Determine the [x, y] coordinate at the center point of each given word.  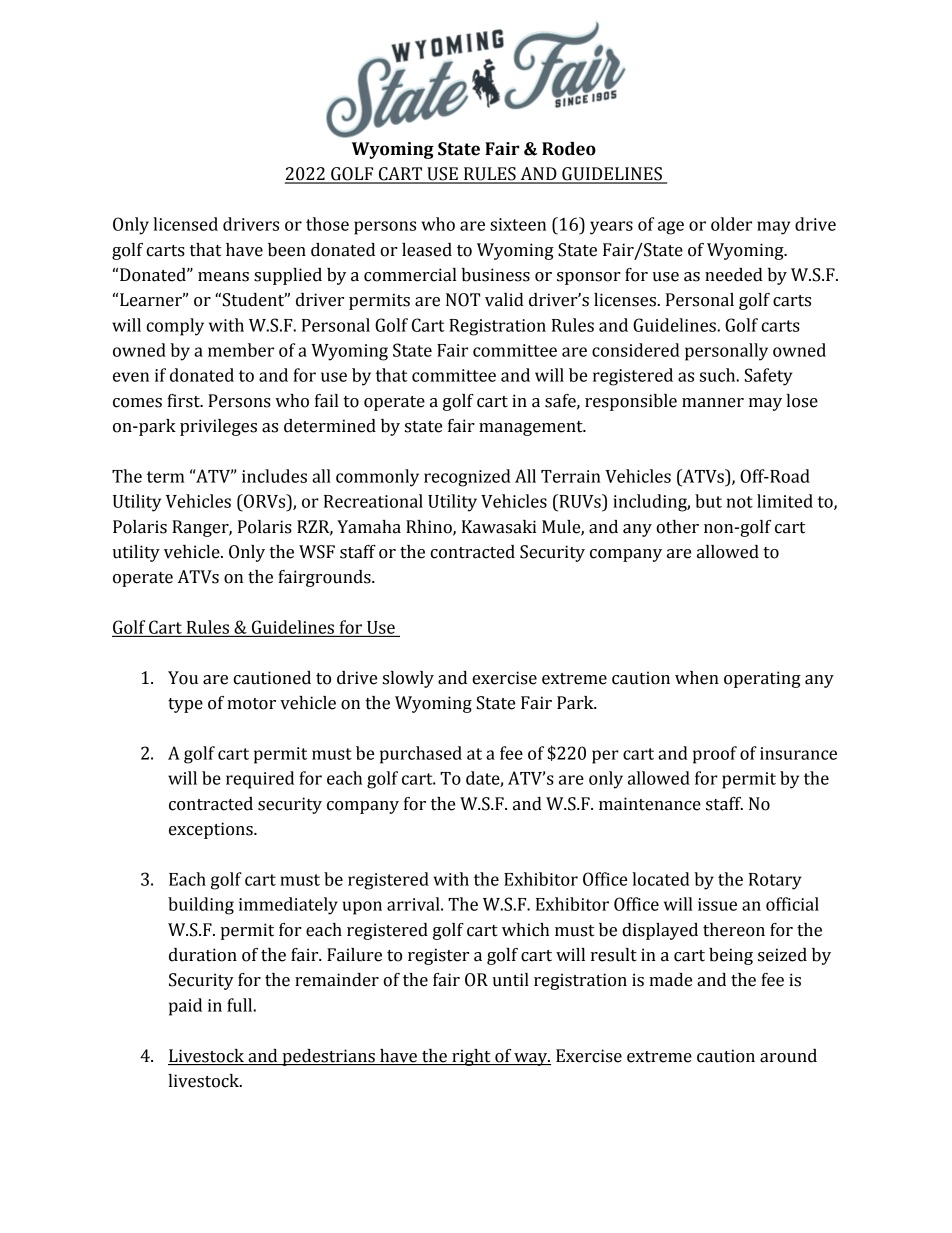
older [731, 224]
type [185, 705]
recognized [467, 478]
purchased [421, 755]
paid [185, 1007]
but [708, 501]
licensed [185, 224]
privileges [218, 427]
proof [715, 755]
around [788, 1056]
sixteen [518, 224]
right [471, 1057]
